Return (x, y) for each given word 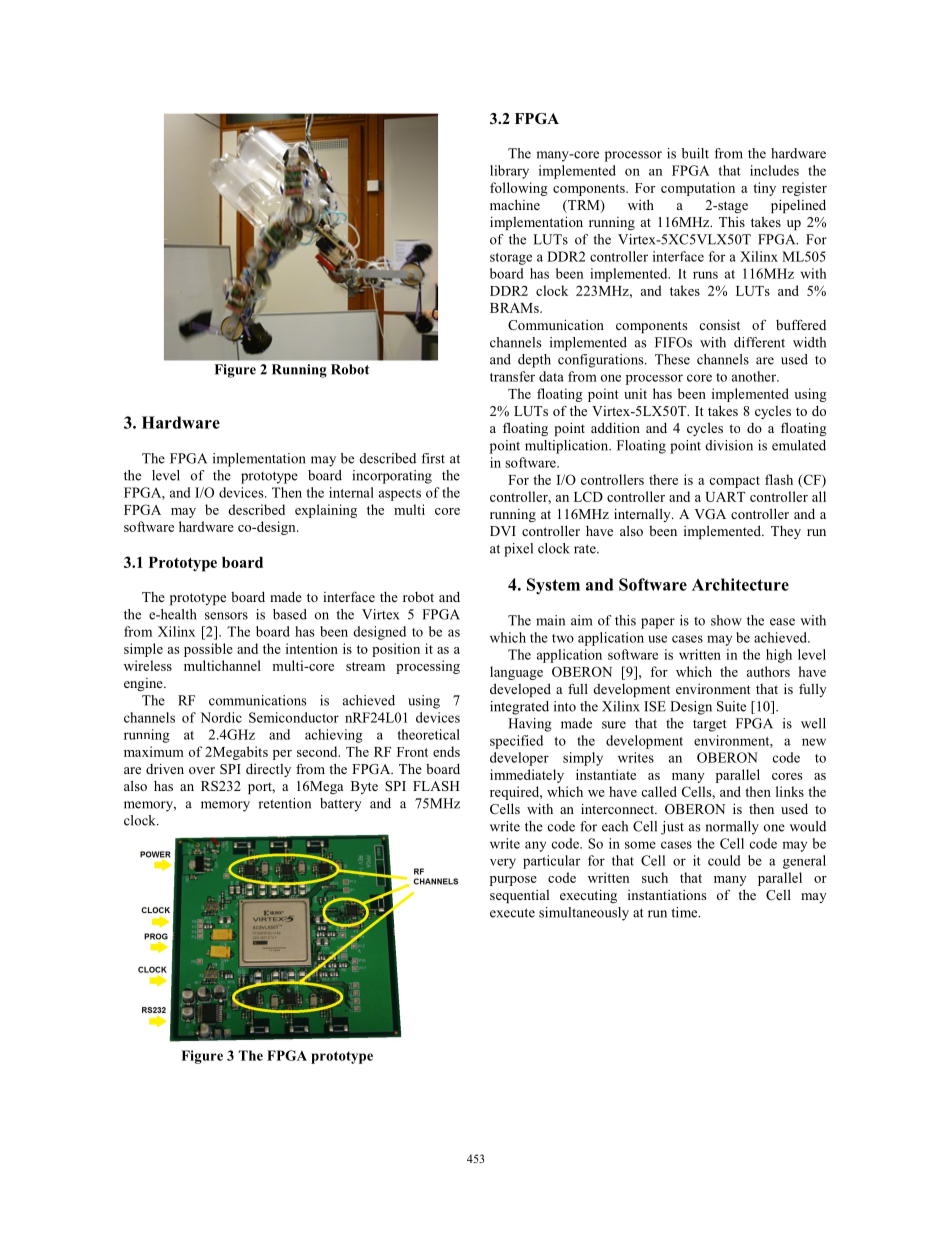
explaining (326, 511)
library (509, 172)
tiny (764, 189)
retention (284, 803)
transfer (512, 376)
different (759, 342)
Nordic (221, 717)
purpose (513, 881)
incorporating (392, 477)
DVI (503, 531)
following (519, 189)
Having (529, 725)
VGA (710, 514)
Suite (731, 706)
